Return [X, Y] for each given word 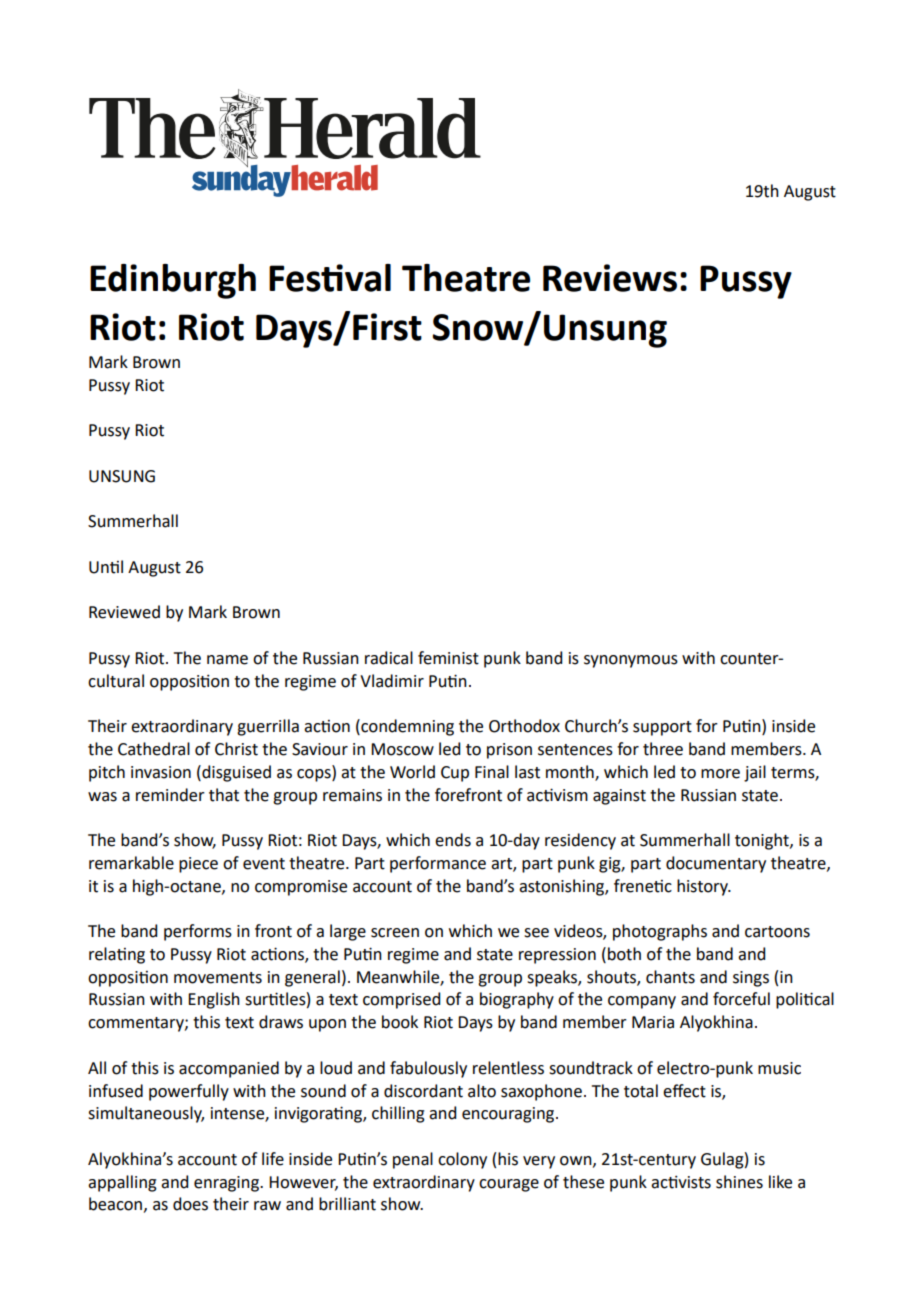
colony [462, 1160]
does [190, 1204]
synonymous [631, 661]
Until [106, 567]
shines [739, 1182]
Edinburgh [173, 281]
